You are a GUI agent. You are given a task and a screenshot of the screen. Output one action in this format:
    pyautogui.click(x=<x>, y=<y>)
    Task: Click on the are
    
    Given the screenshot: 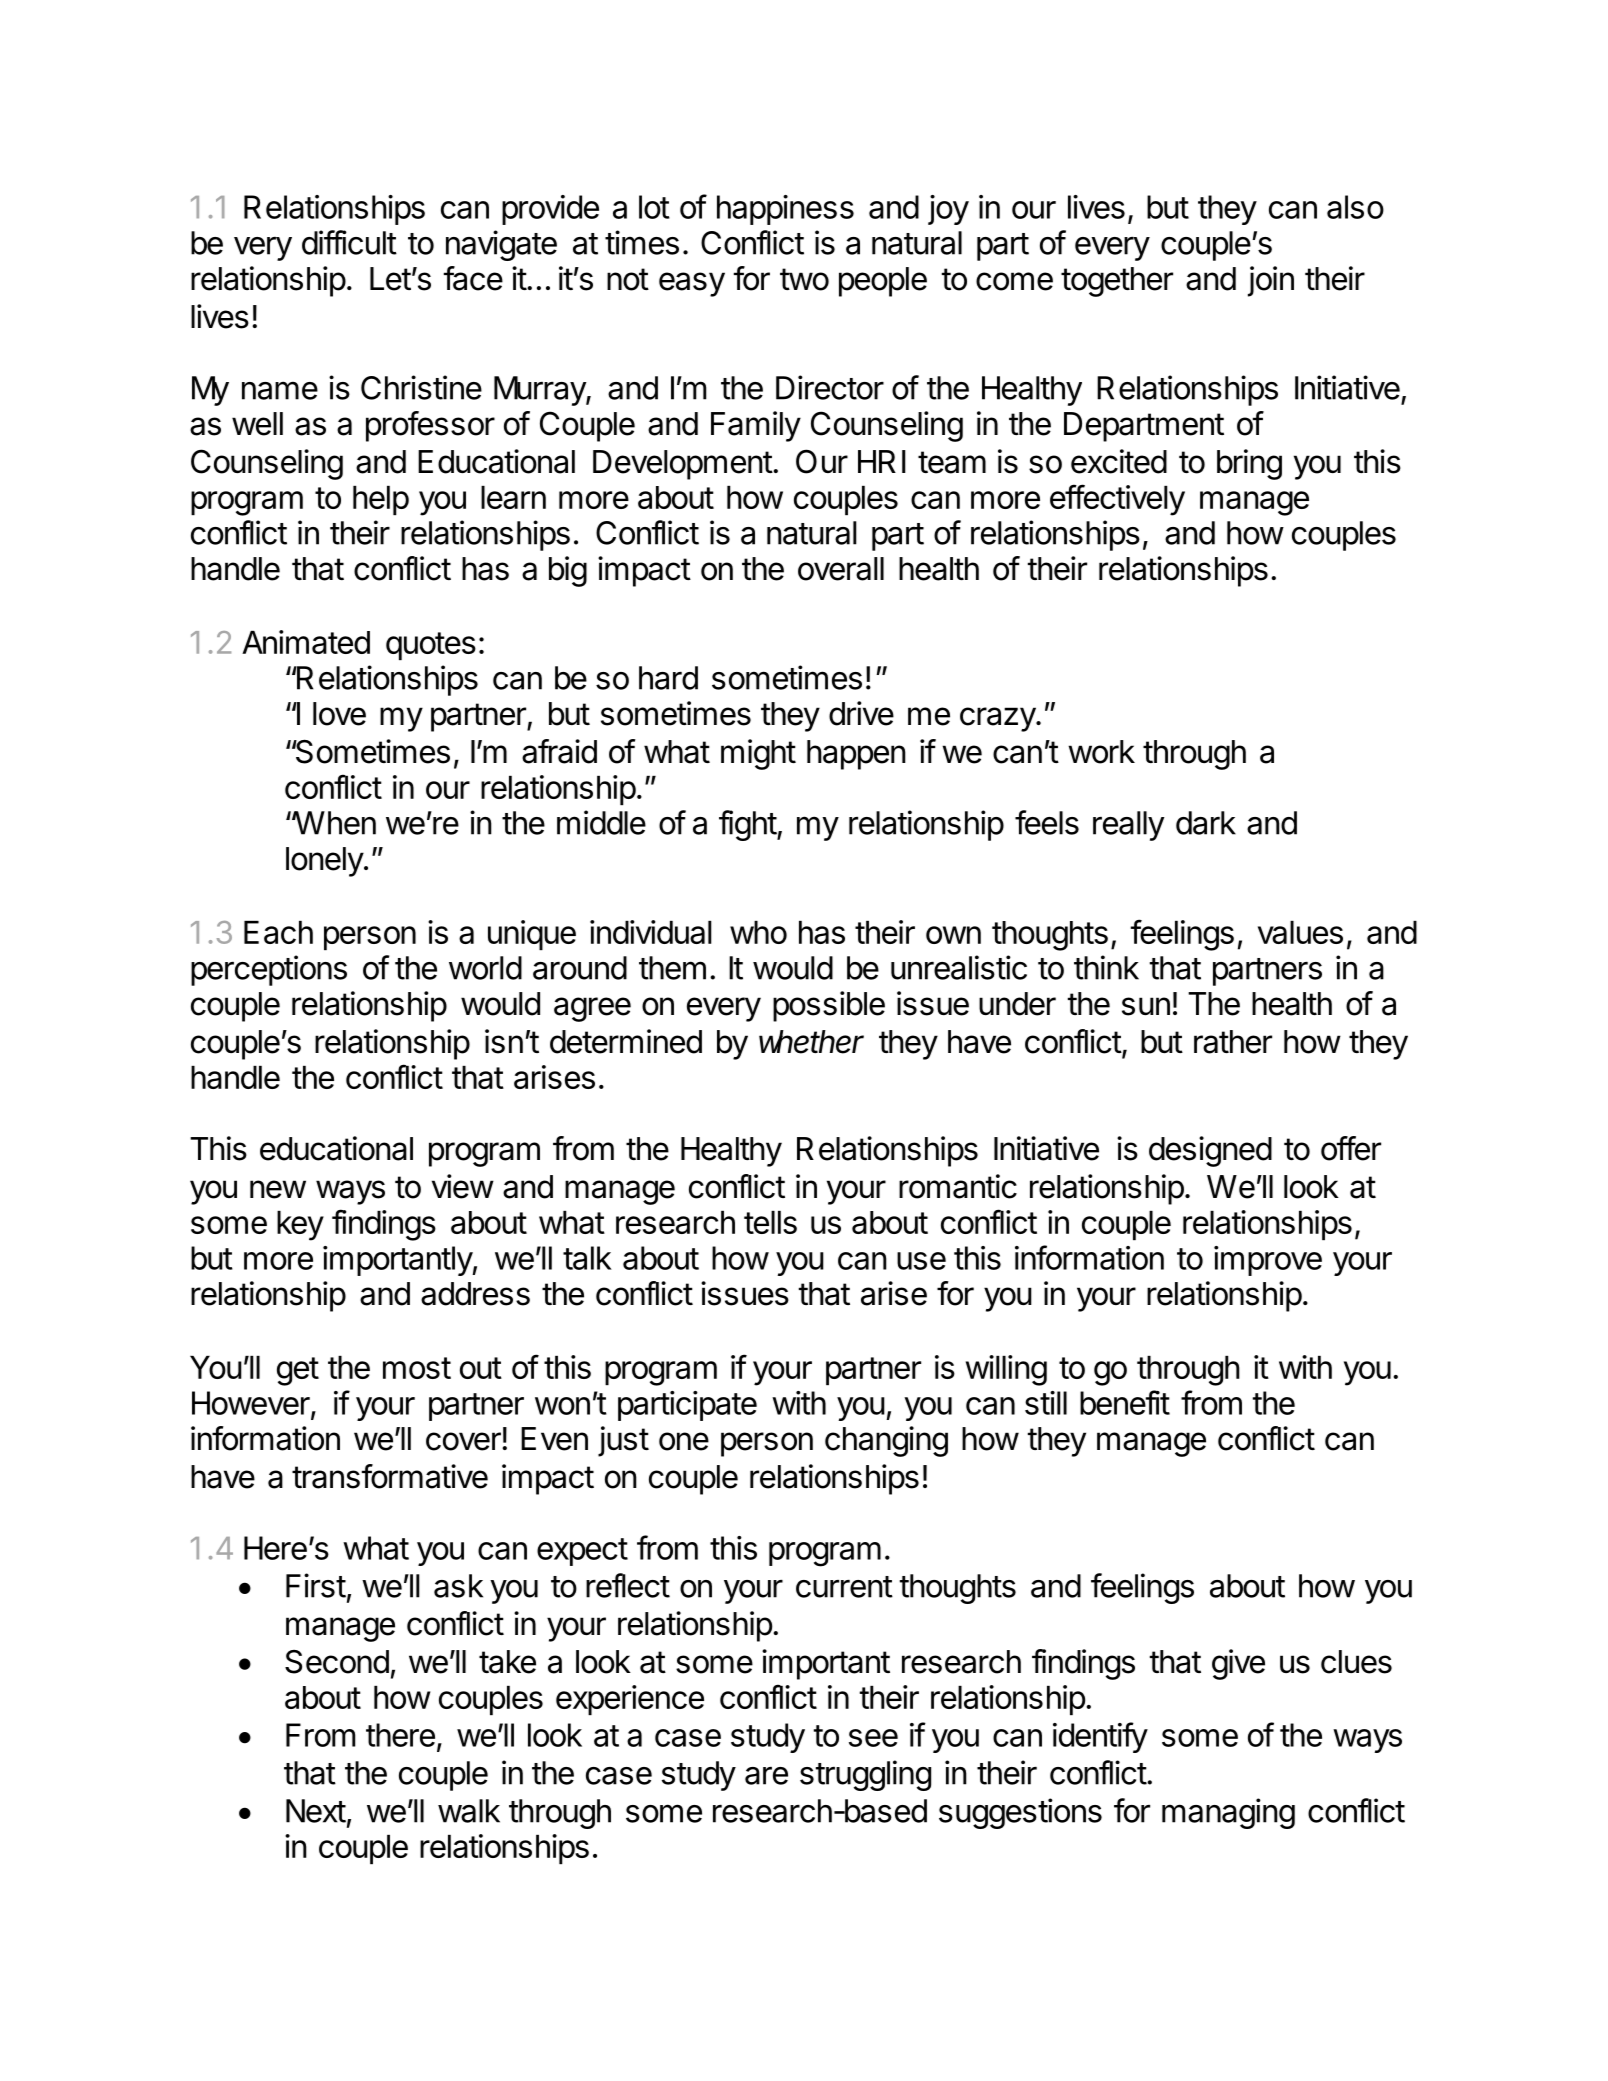 What is the action you would take?
    pyautogui.click(x=766, y=1776)
